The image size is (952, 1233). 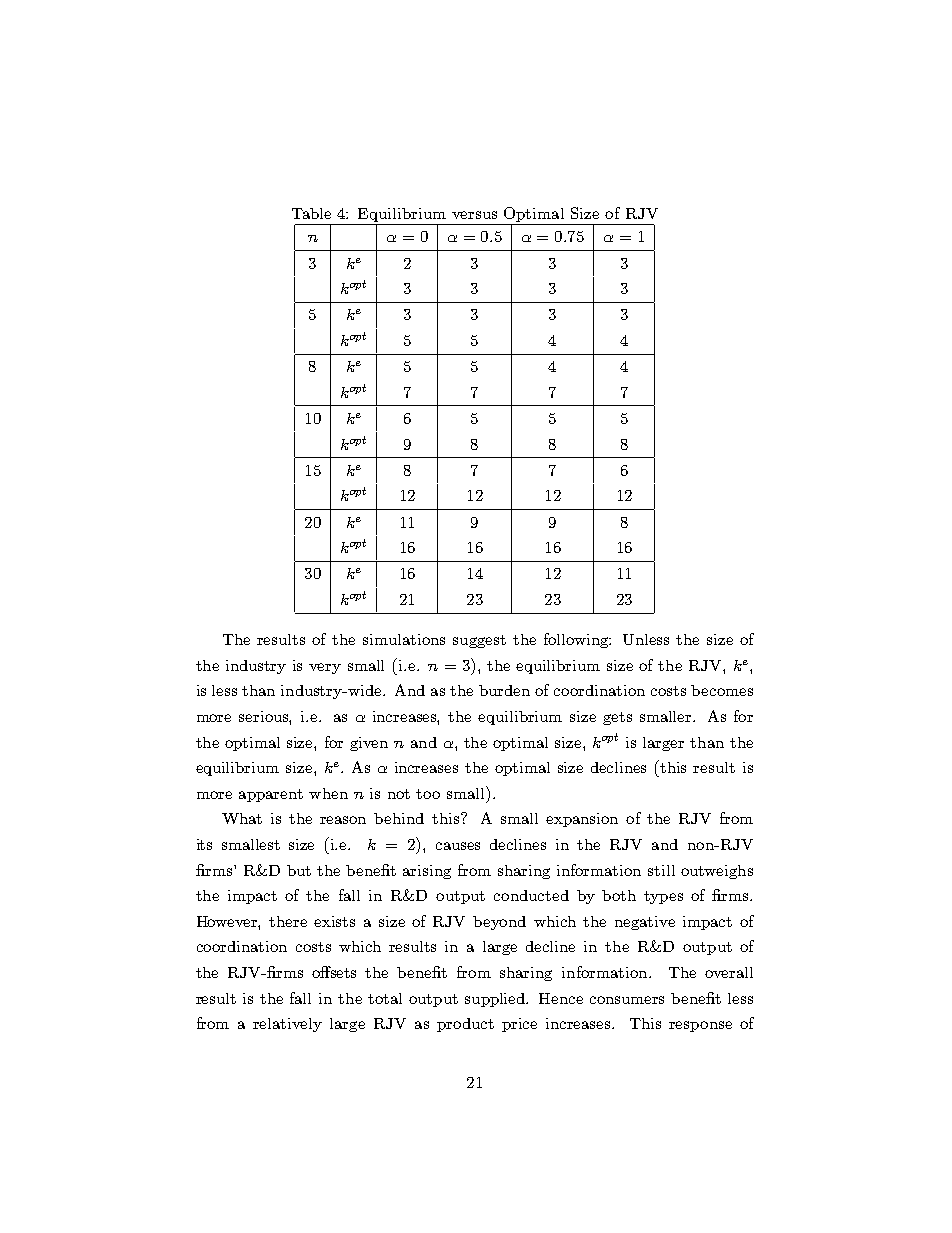 I want to click on simulations, so click(x=404, y=639).
